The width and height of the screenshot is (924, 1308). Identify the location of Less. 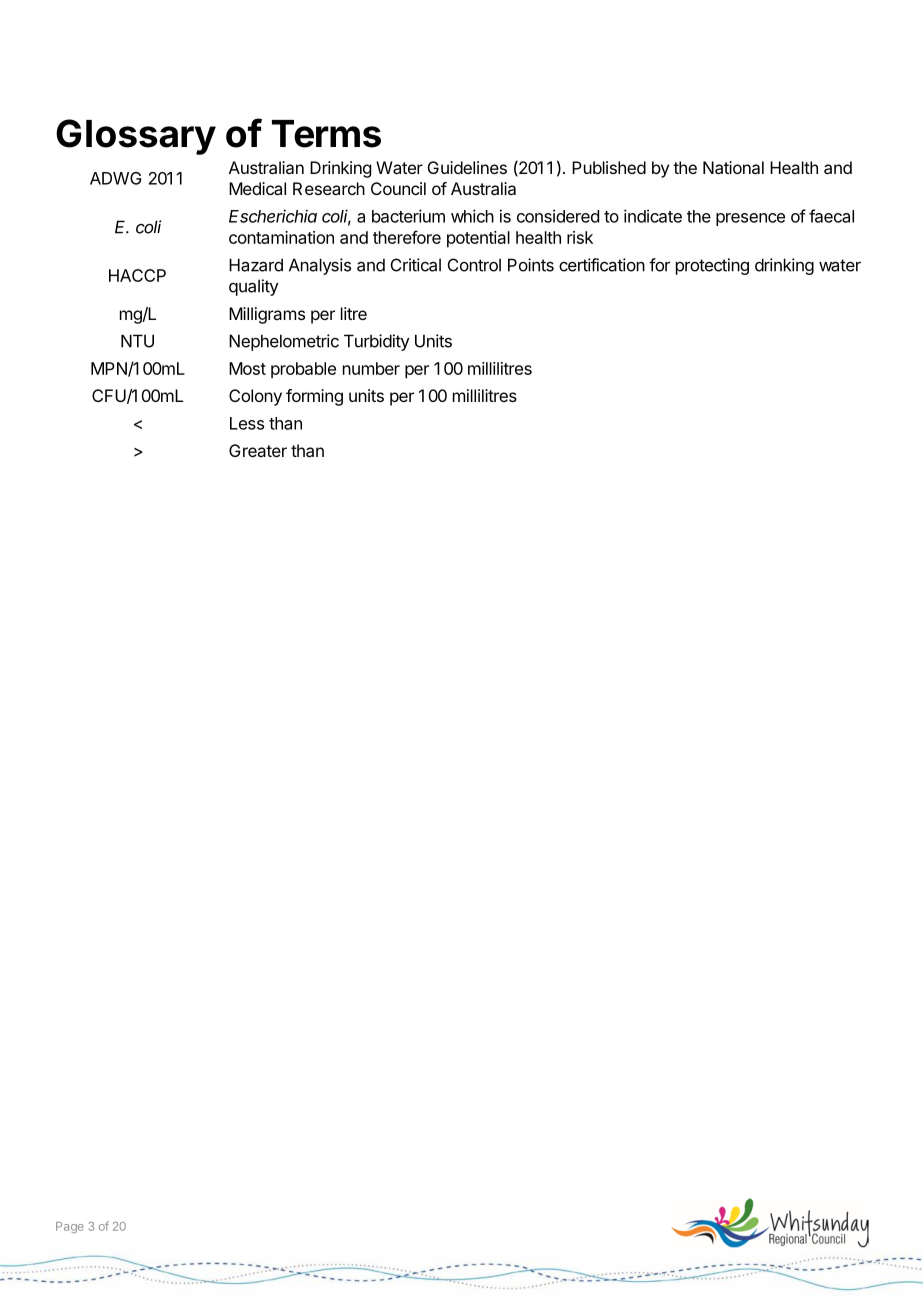
(247, 423).
